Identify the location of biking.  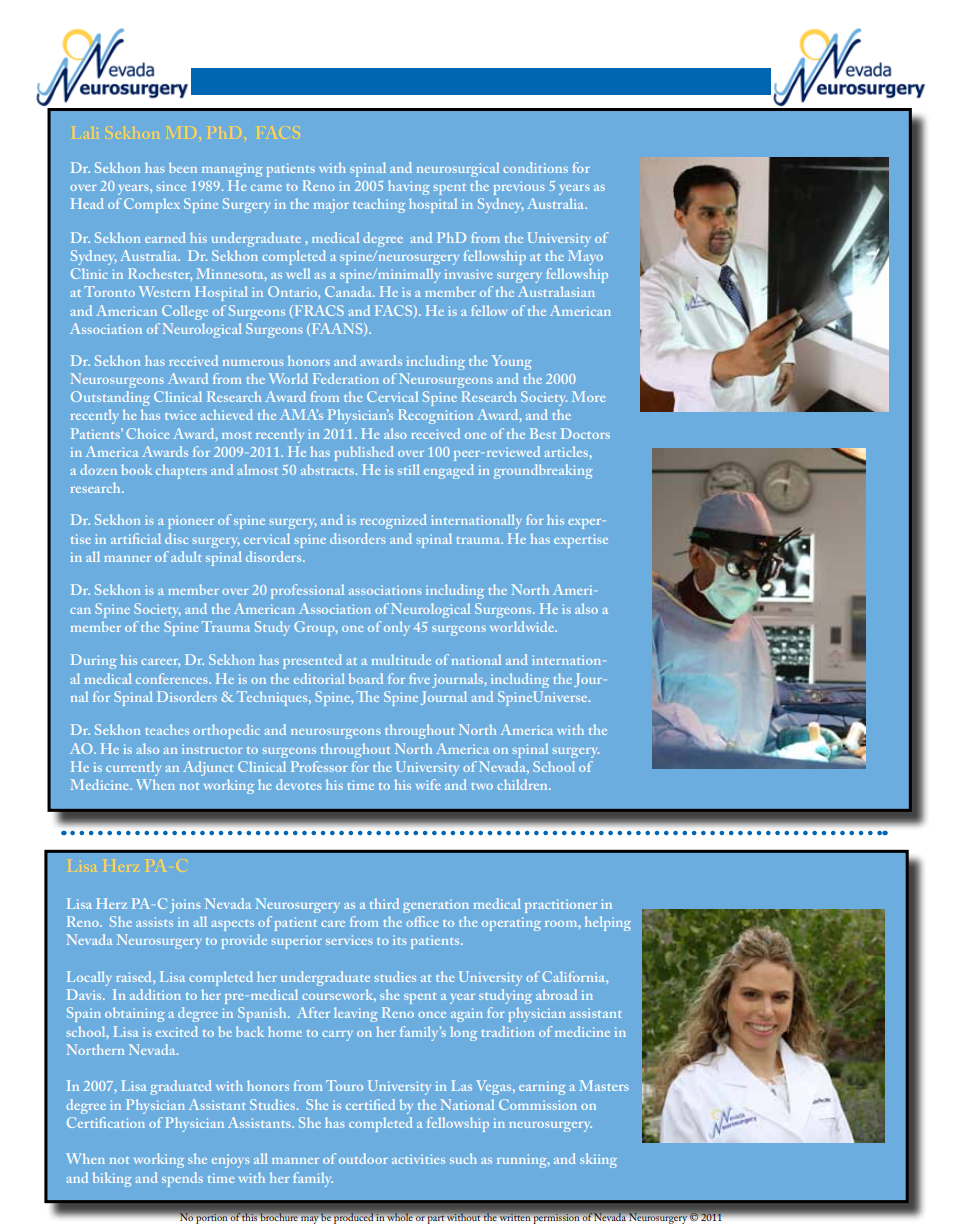
(112, 1179).
